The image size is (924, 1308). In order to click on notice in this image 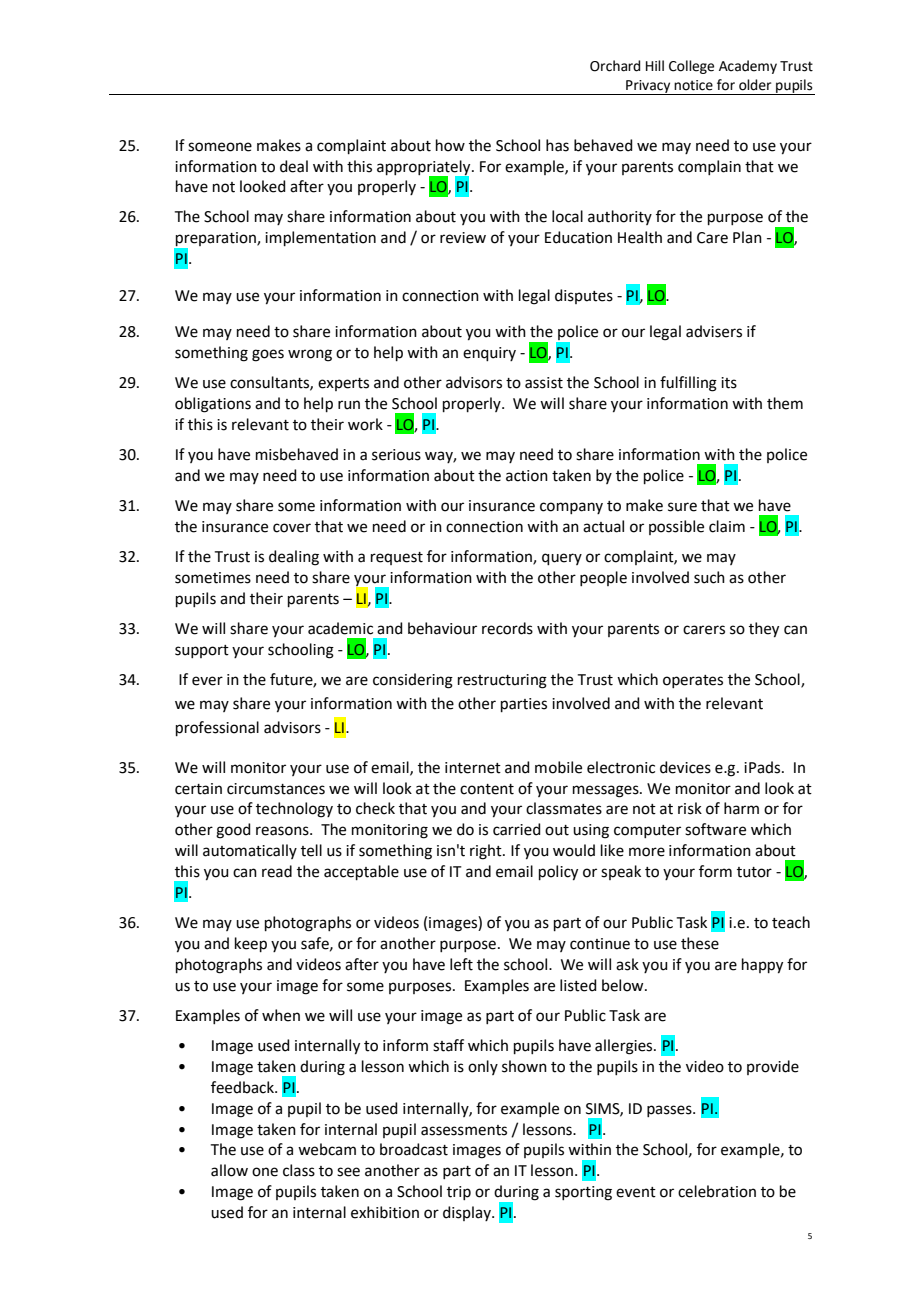, I will do `click(693, 85)`.
